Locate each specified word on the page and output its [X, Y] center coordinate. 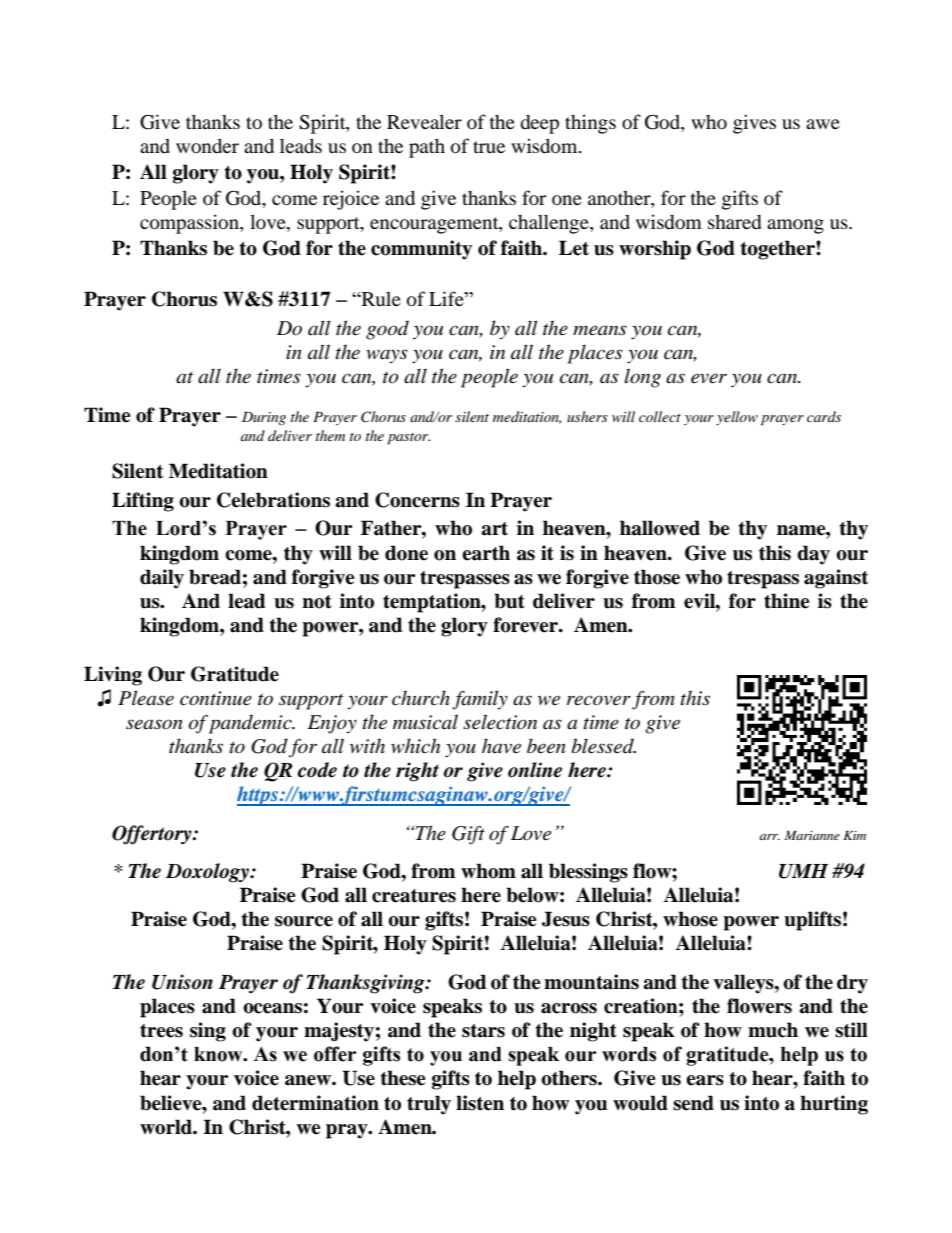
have [501, 746]
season [154, 724]
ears [705, 1080]
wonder [207, 145]
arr [769, 837]
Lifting [143, 502]
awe [823, 124]
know [219, 1054]
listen [480, 1103]
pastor [408, 439]
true [489, 147]
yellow [737, 418]
